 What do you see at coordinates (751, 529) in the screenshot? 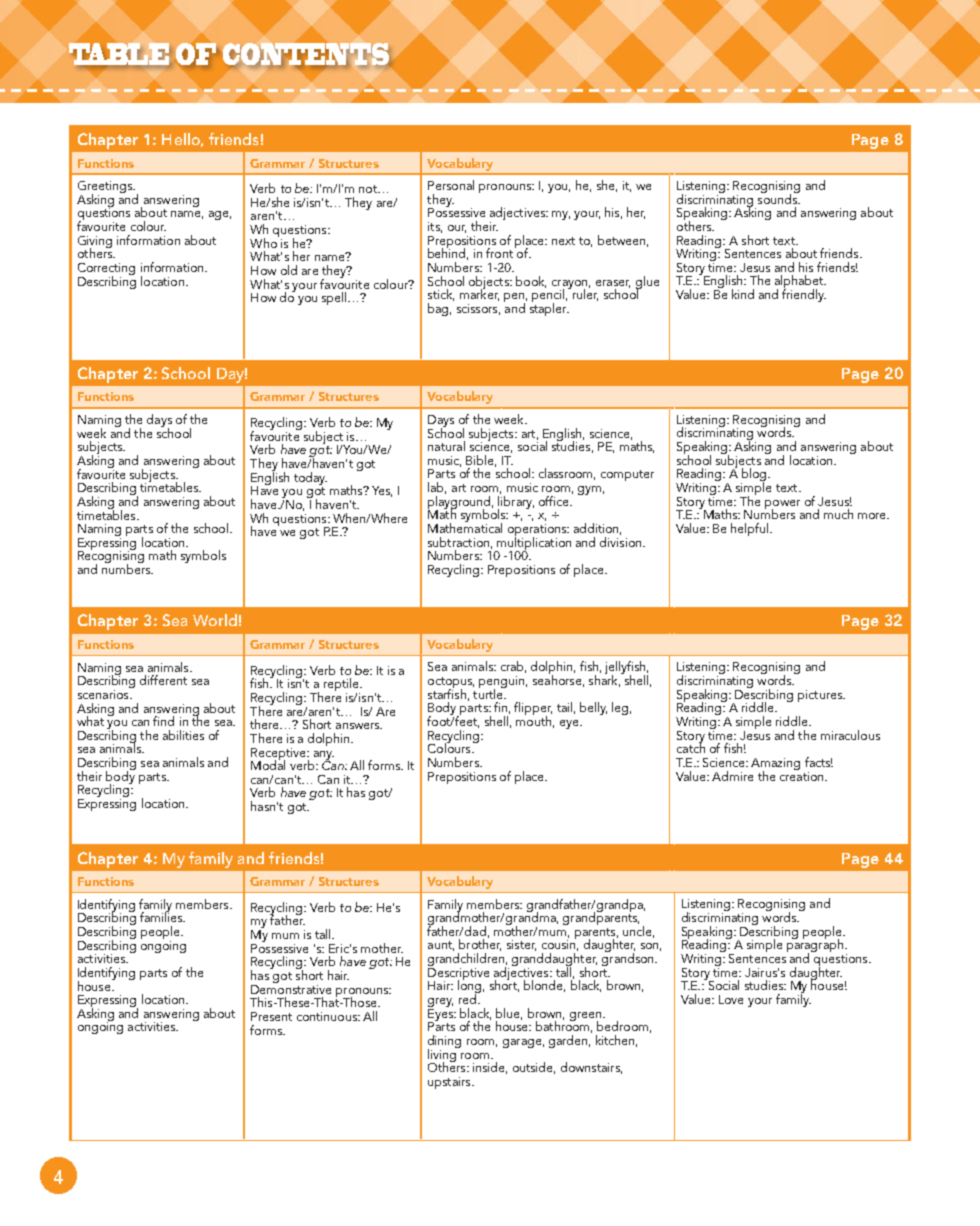
I see `helpful` at bounding box center [751, 529].
